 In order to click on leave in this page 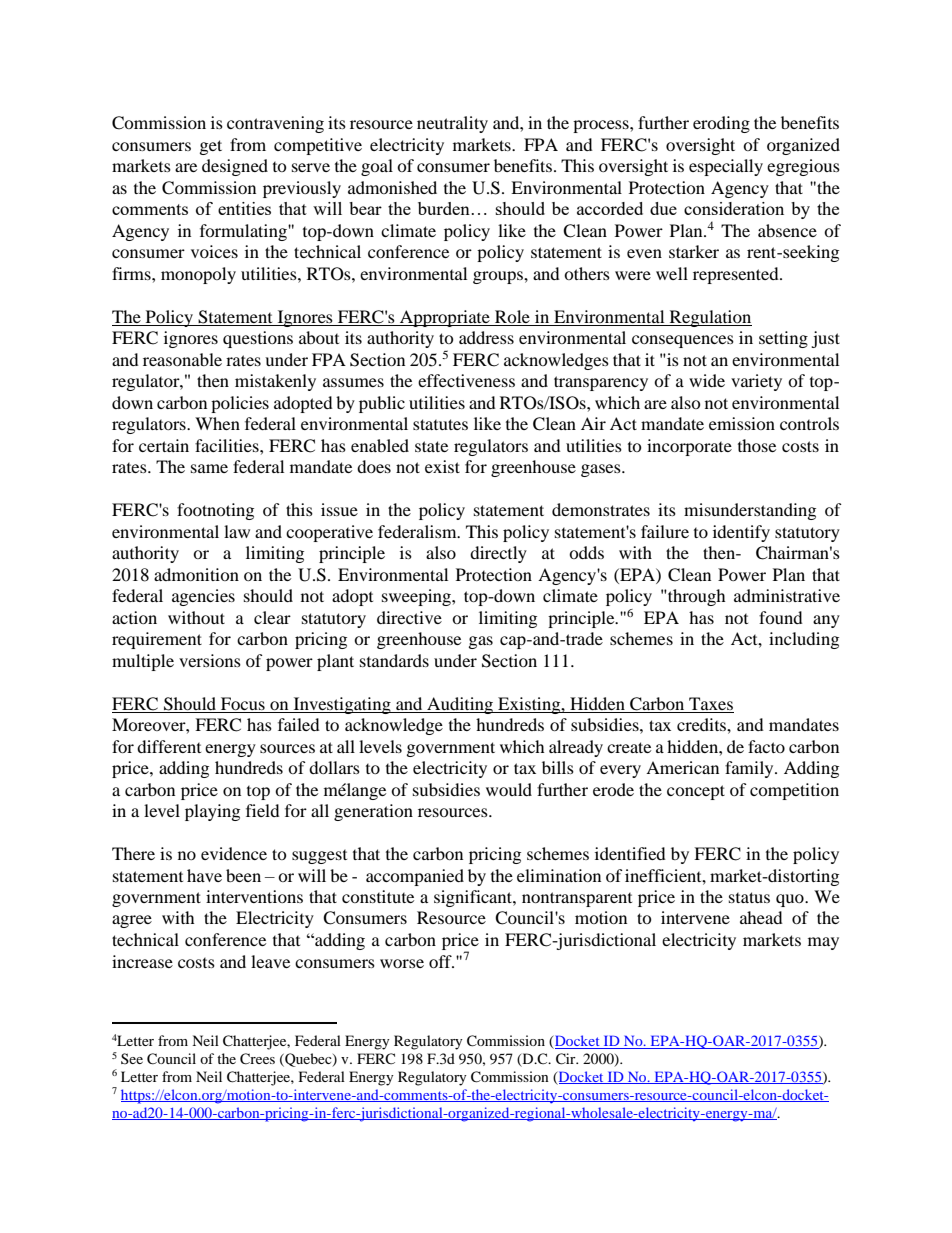, I will do `click(270, 961)`.
